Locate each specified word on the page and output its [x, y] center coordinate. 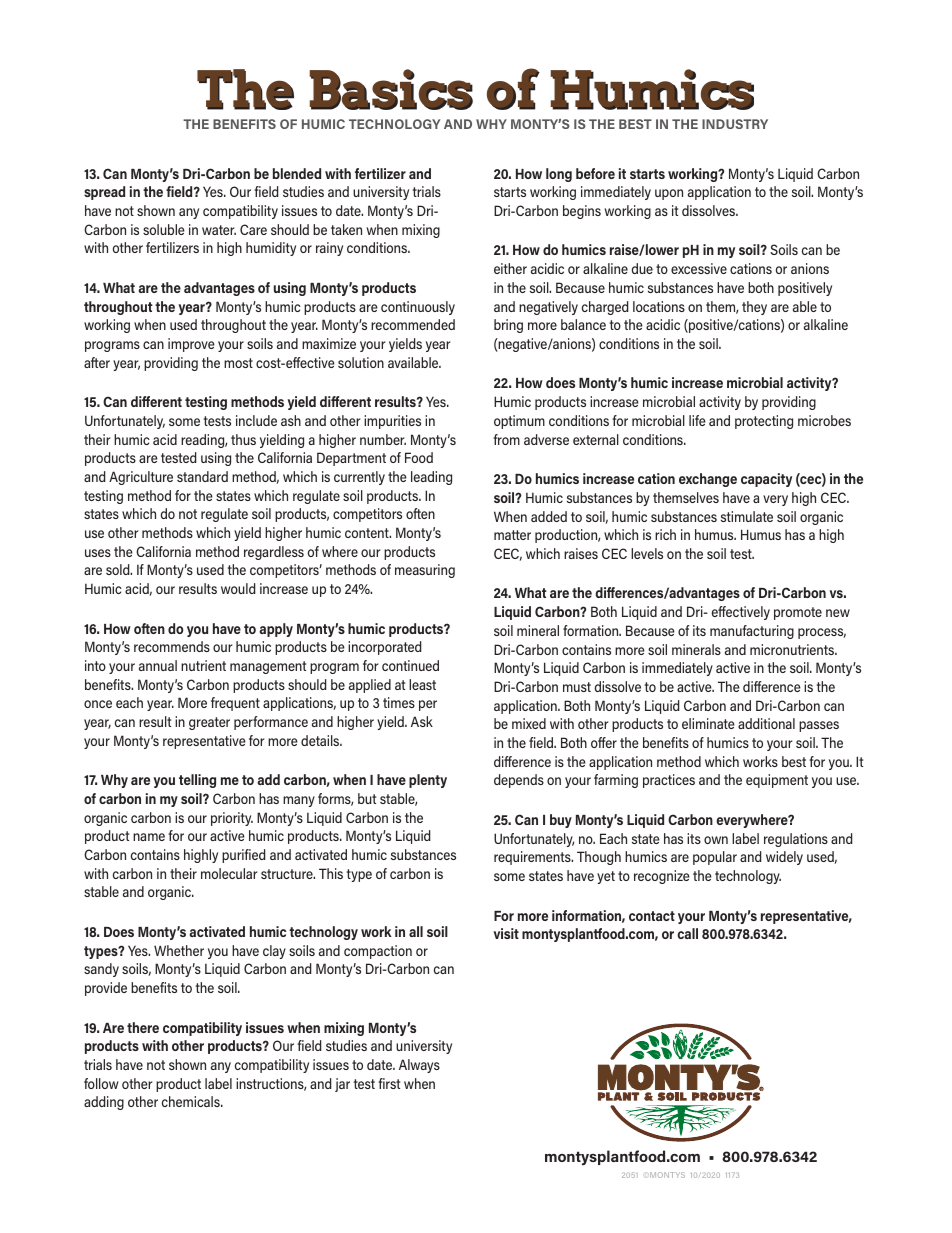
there [143, 1027]
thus [243, 439]
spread [104, 193]
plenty [428, 781]
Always [419, 1066]
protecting [764, 422]
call [687, 933]
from [506, 439]
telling [197, 781]
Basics [391, 89]
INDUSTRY [735, 124]
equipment [777, 781]
